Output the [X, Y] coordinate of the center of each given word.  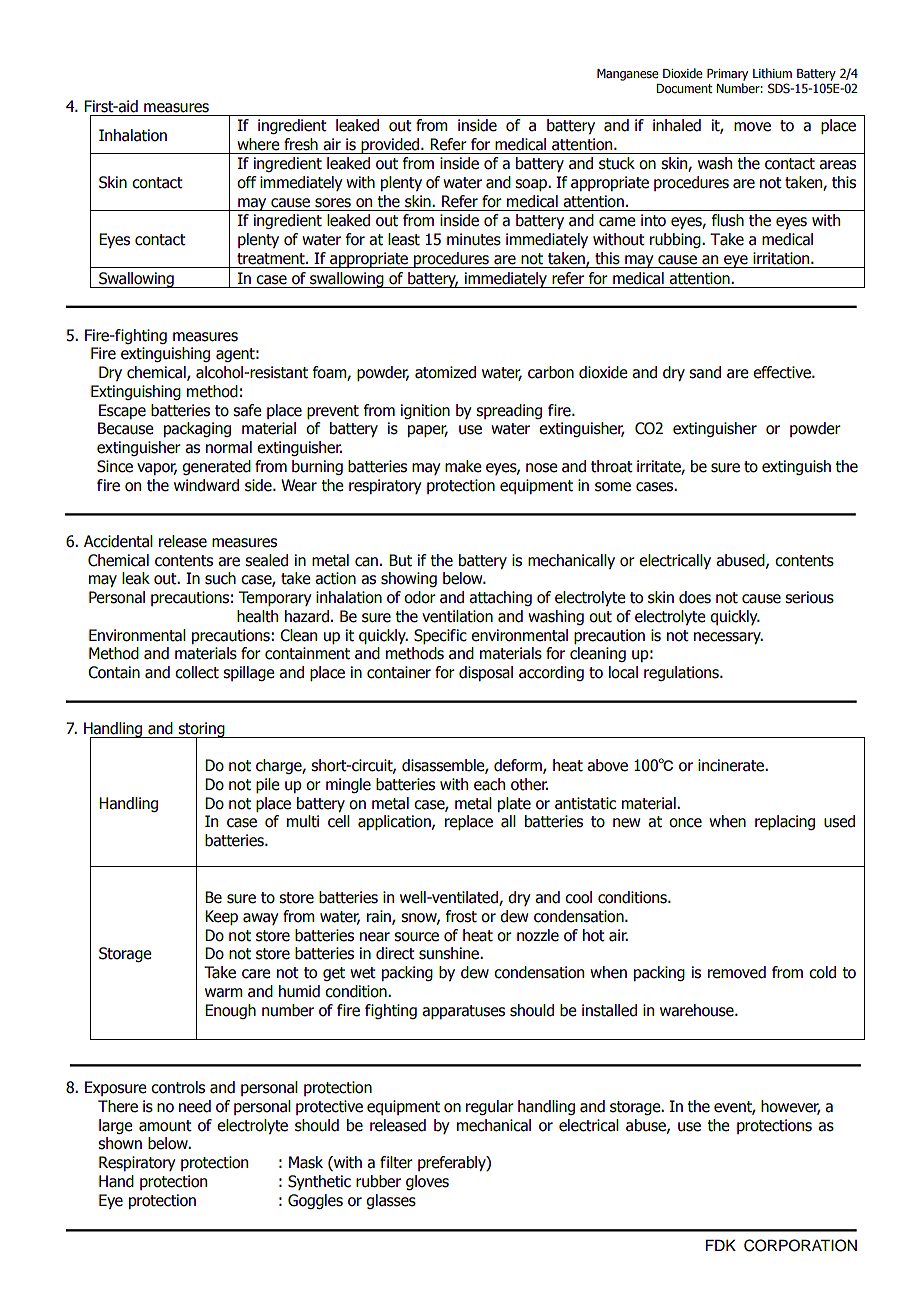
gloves [427, 1182]
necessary [728, 638]
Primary [727, 75]
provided [391, 146]
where [258, 144]
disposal [486, 673]
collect [197, 672]
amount [165, 1126]
